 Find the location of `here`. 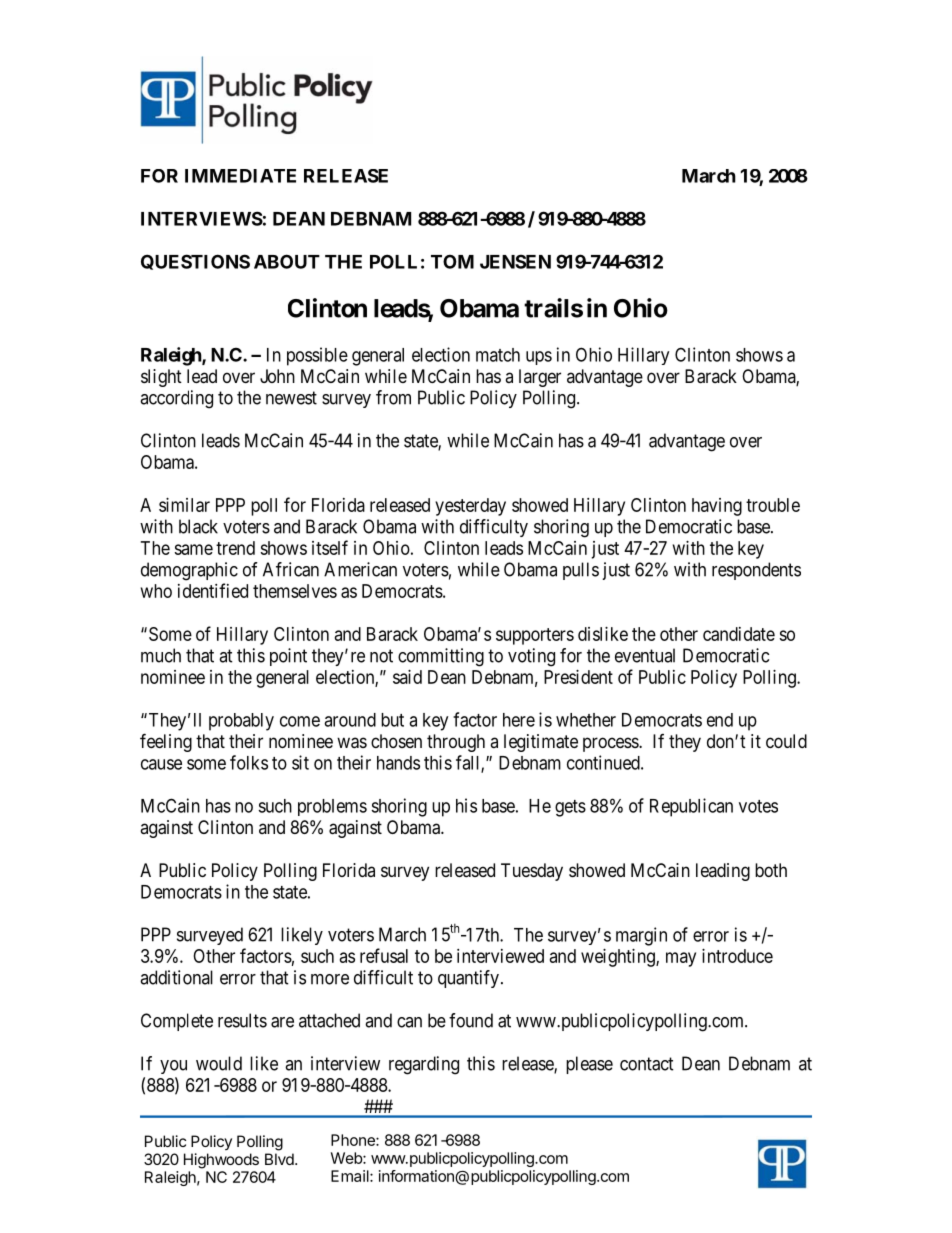

here is located at coordinates (519, 720).
